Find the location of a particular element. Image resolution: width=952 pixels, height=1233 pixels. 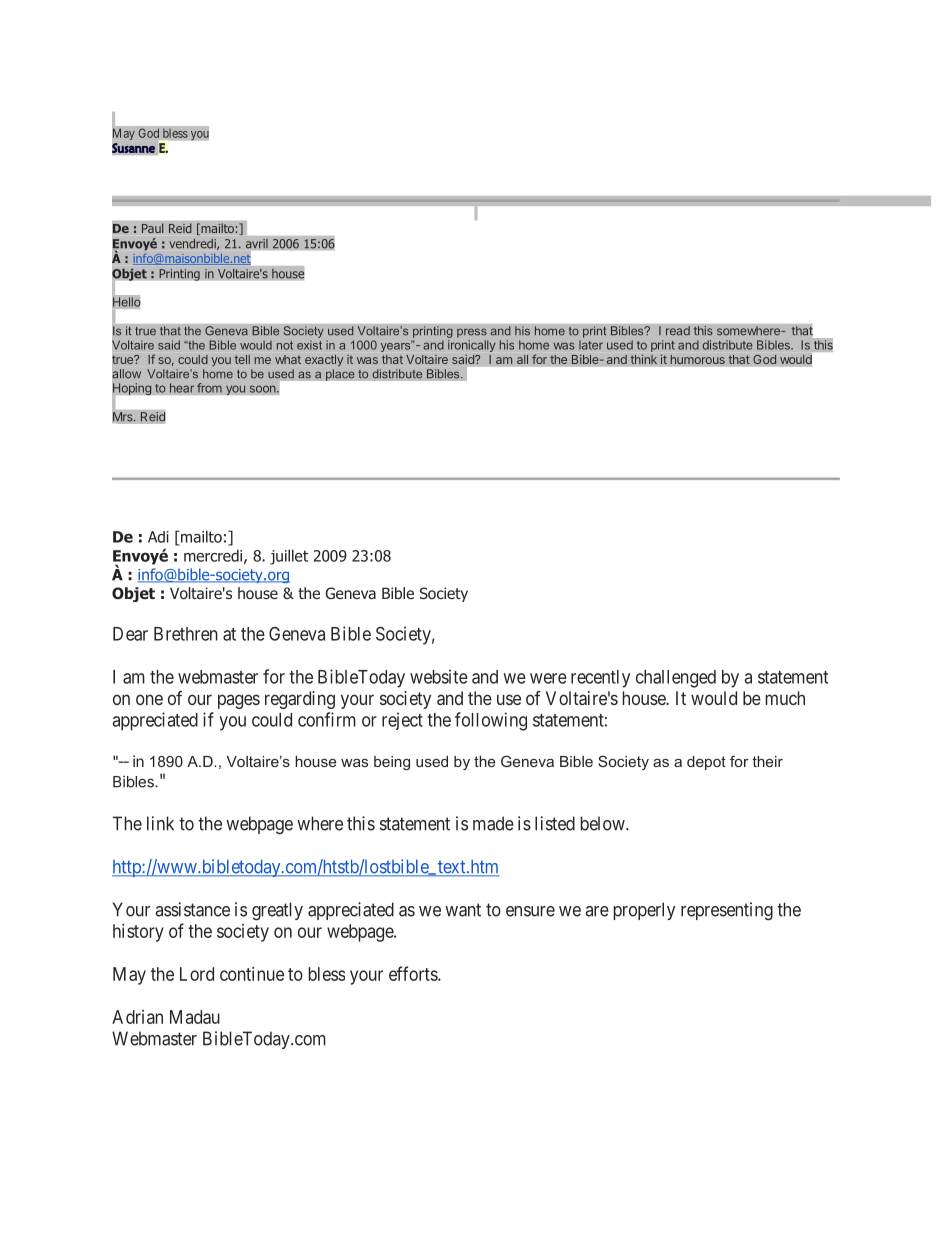

humorous is located at coordinates (697, 359).
